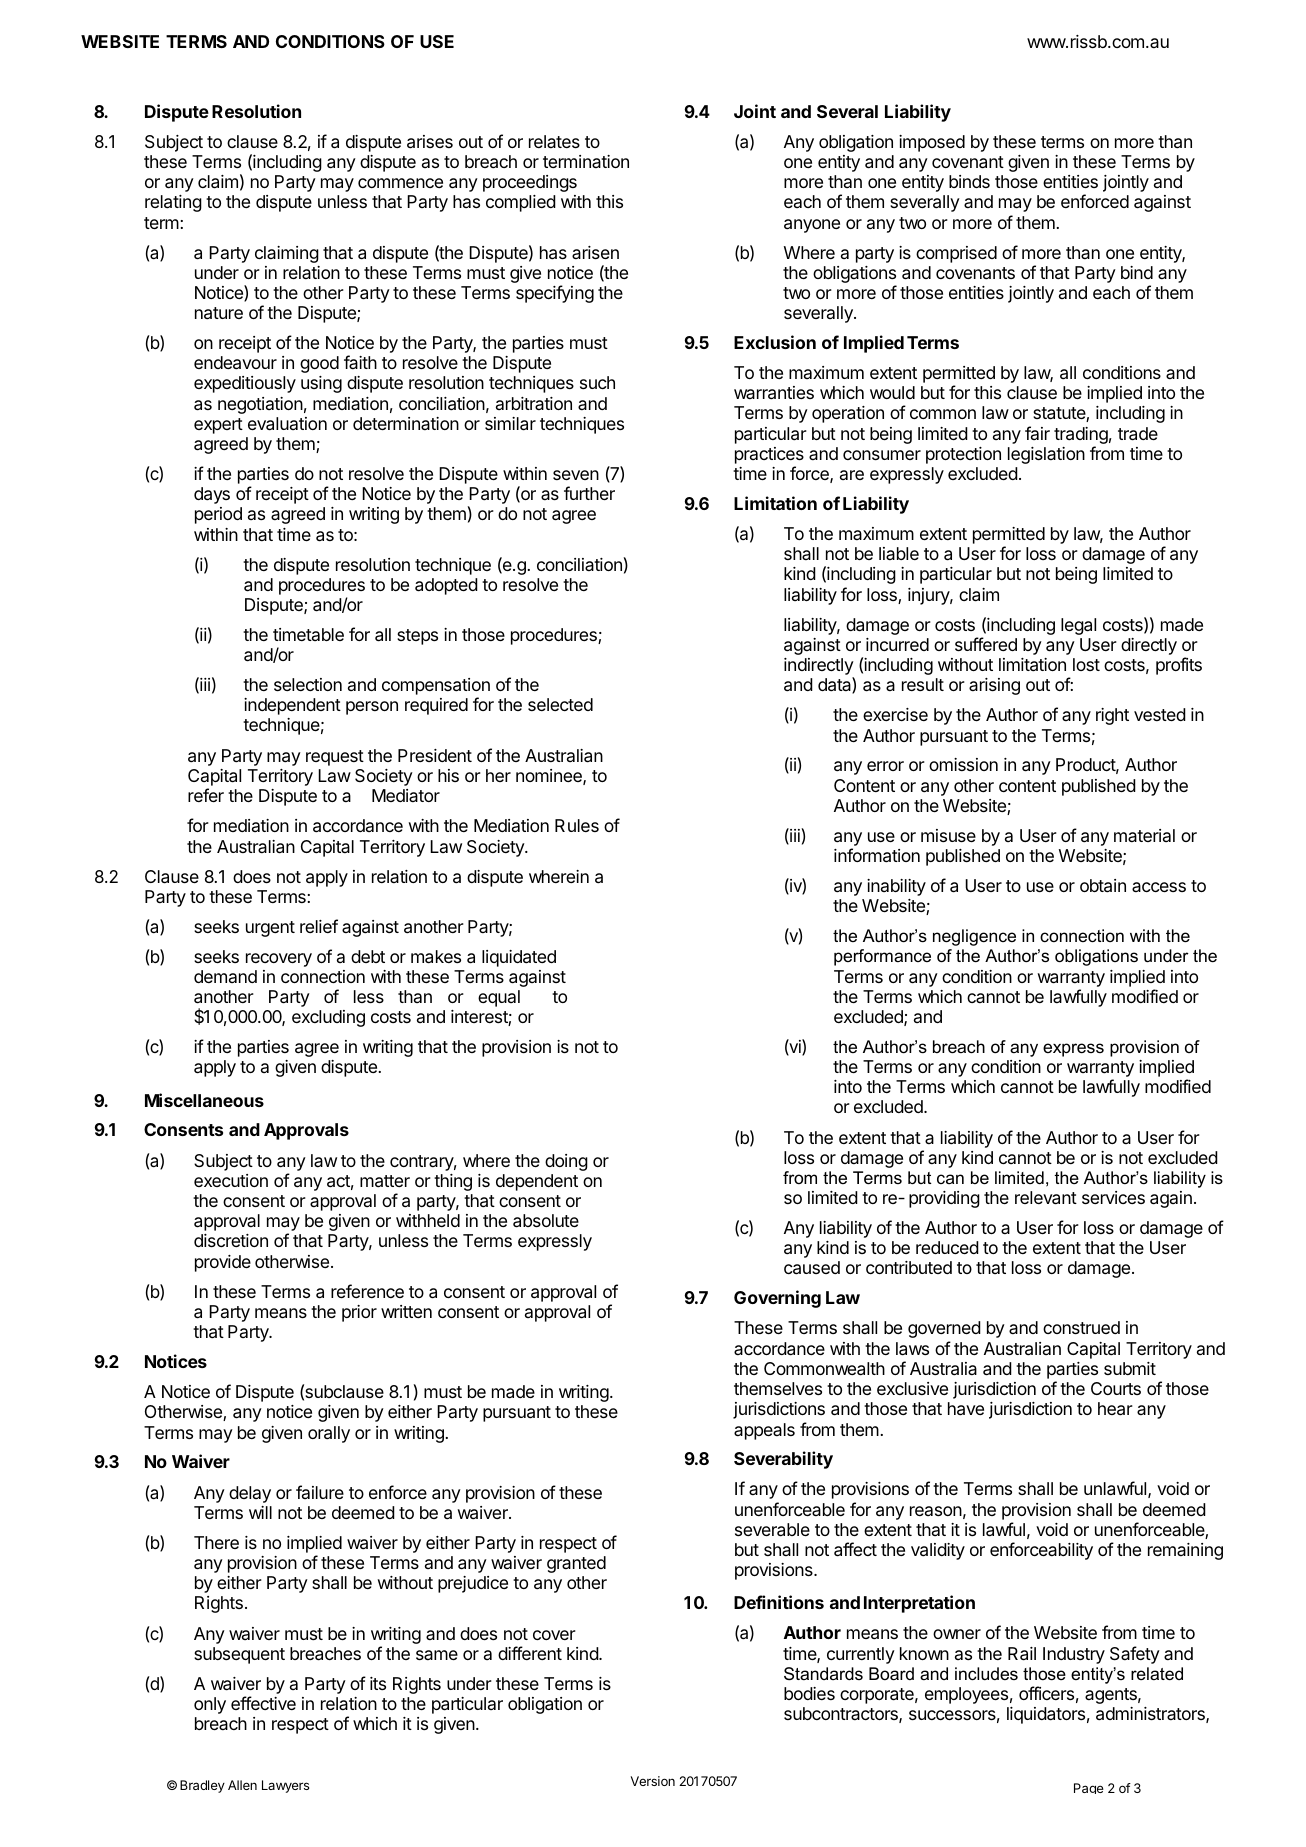  What do you see at coordinates (263, 1703) in the document?
I see `effective` at bounding box center [263, 1703].
